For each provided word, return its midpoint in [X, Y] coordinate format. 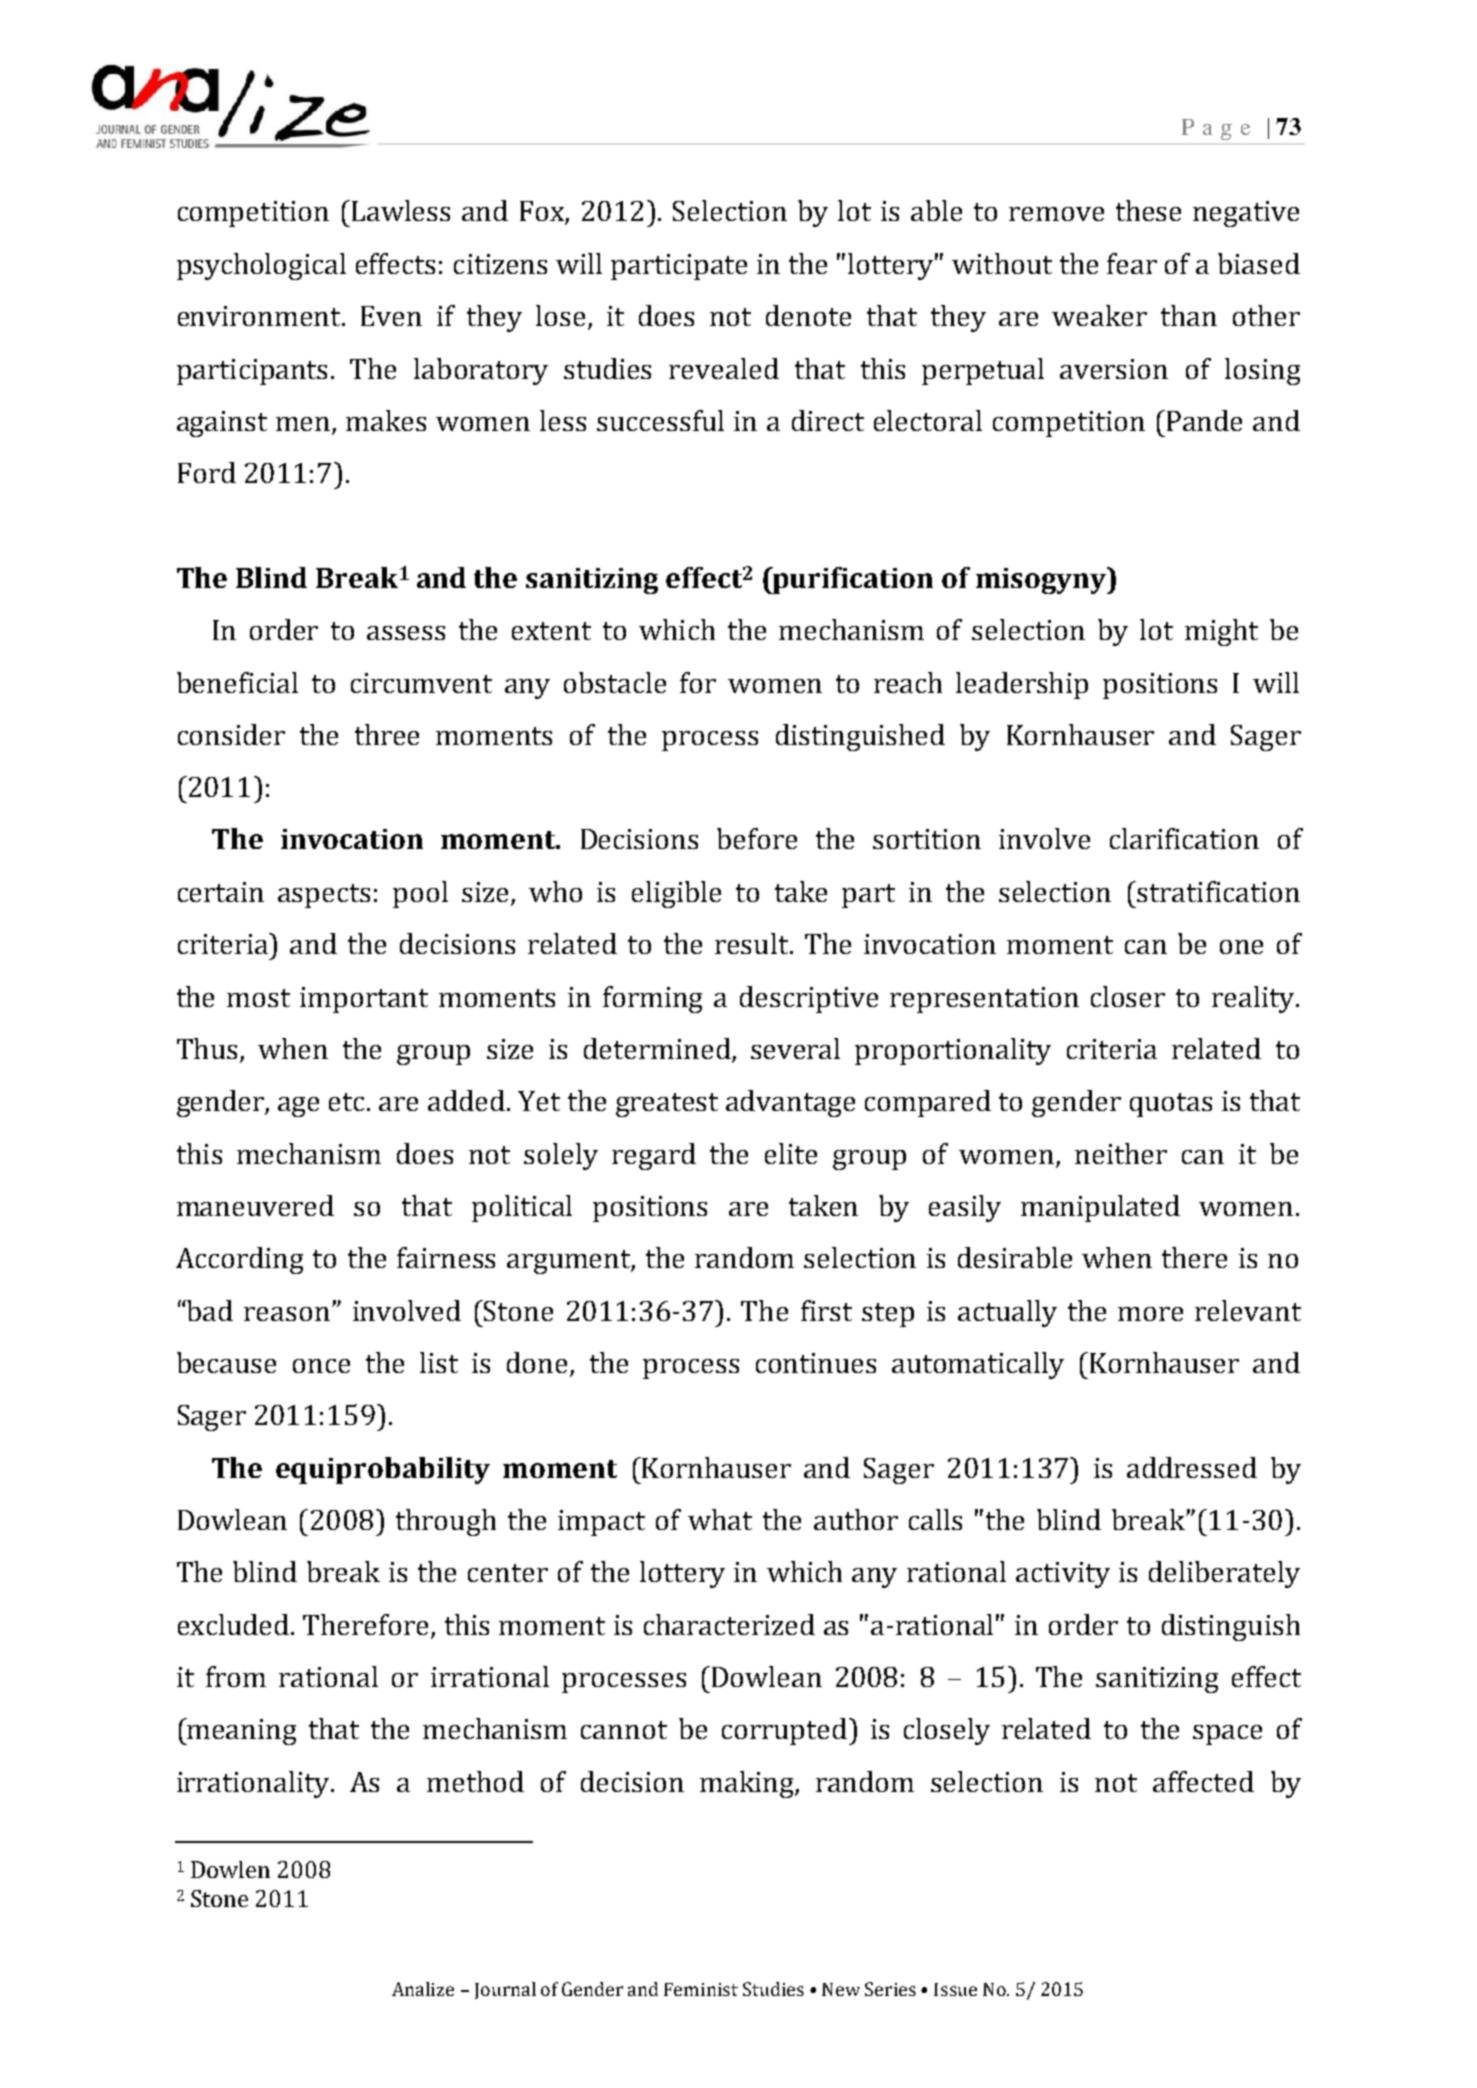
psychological [261, 266]
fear [1132, 263]
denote [808, 315]
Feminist [701, 1989]
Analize [423, 1989]
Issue [955, 1989]
